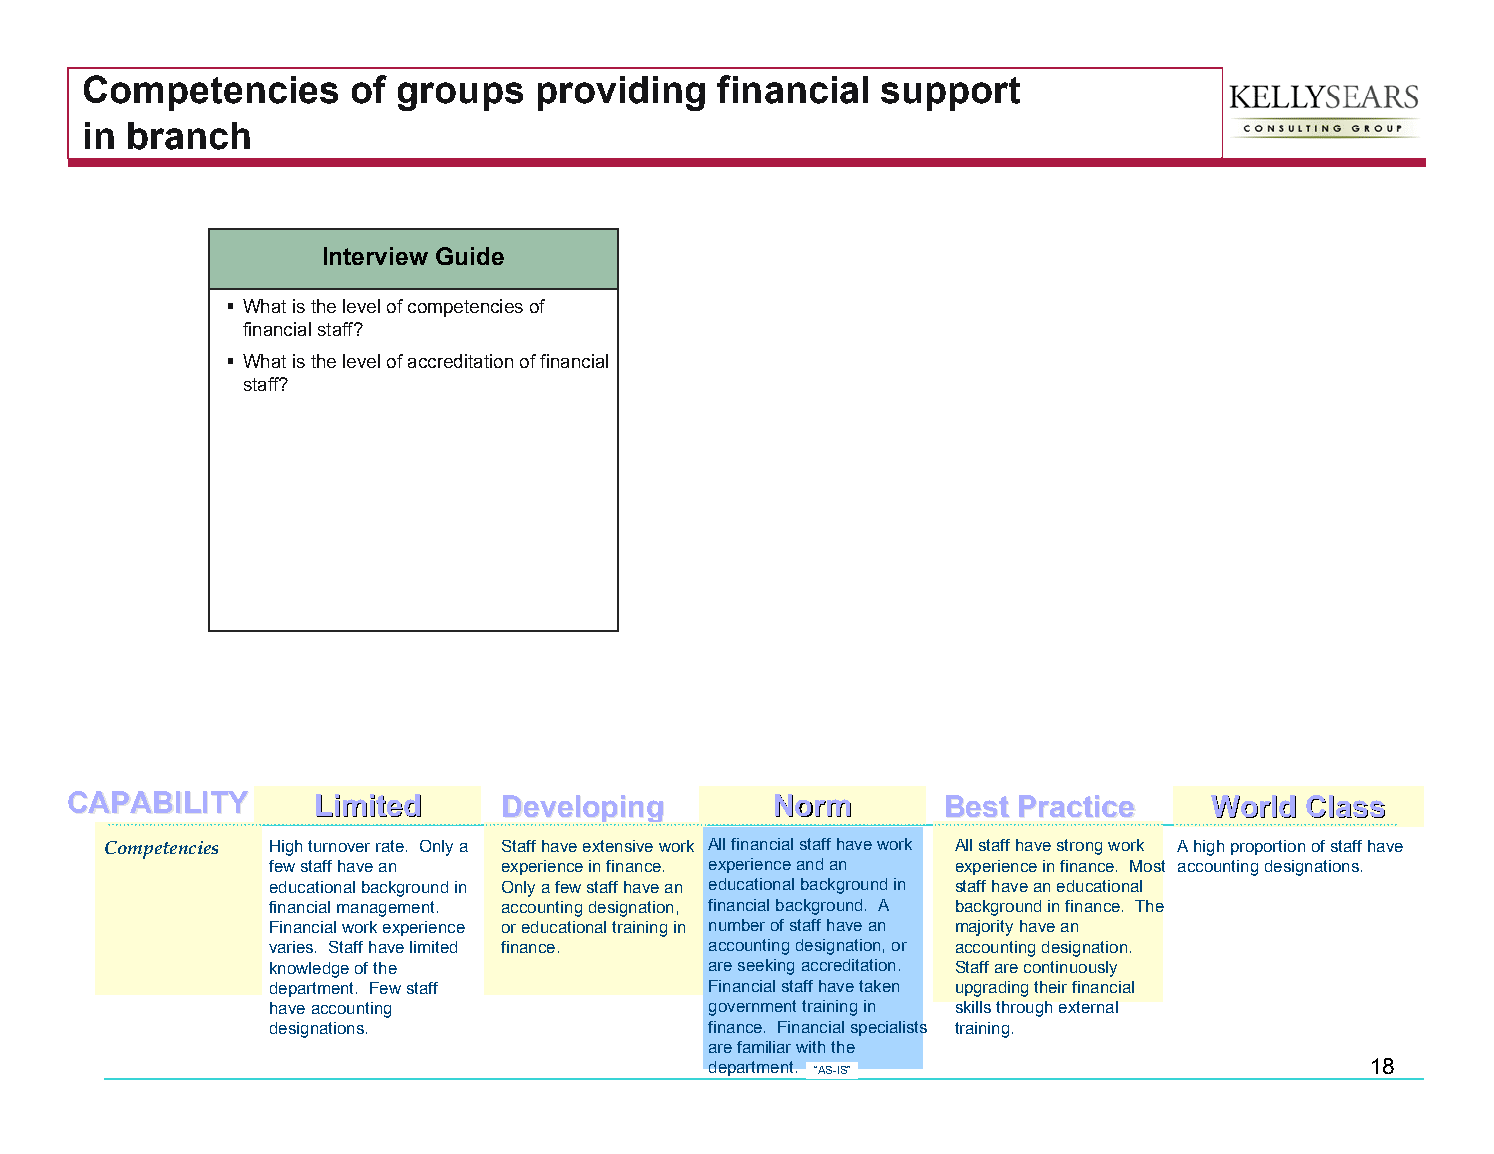  What do you see at coordinates (1147, 866) in the screenshot?
I see `Most` at bounding box center [1147, 866].
